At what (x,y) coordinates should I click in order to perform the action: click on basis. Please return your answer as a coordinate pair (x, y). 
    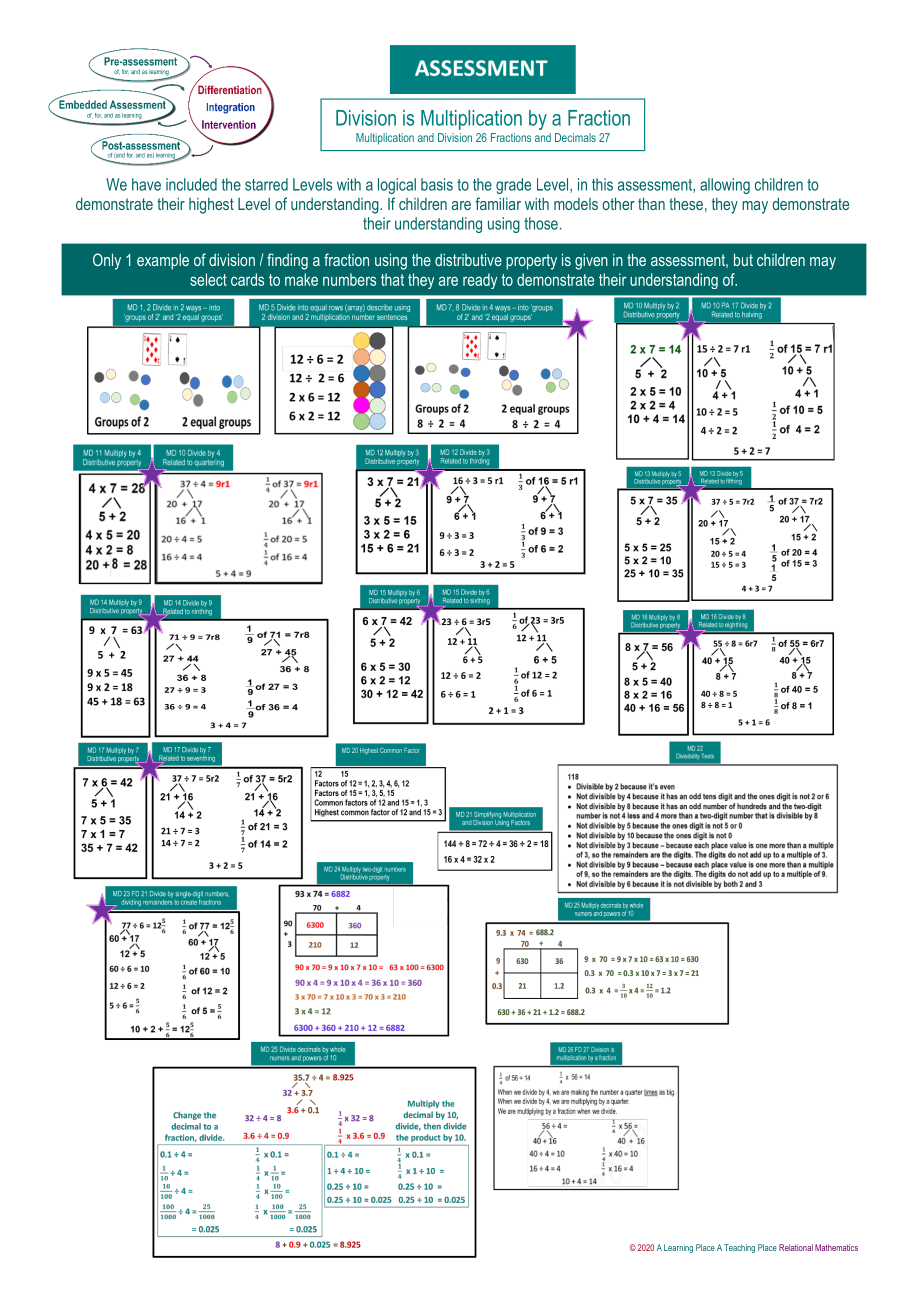
    Looking at the image, I should click on (437, 184).
